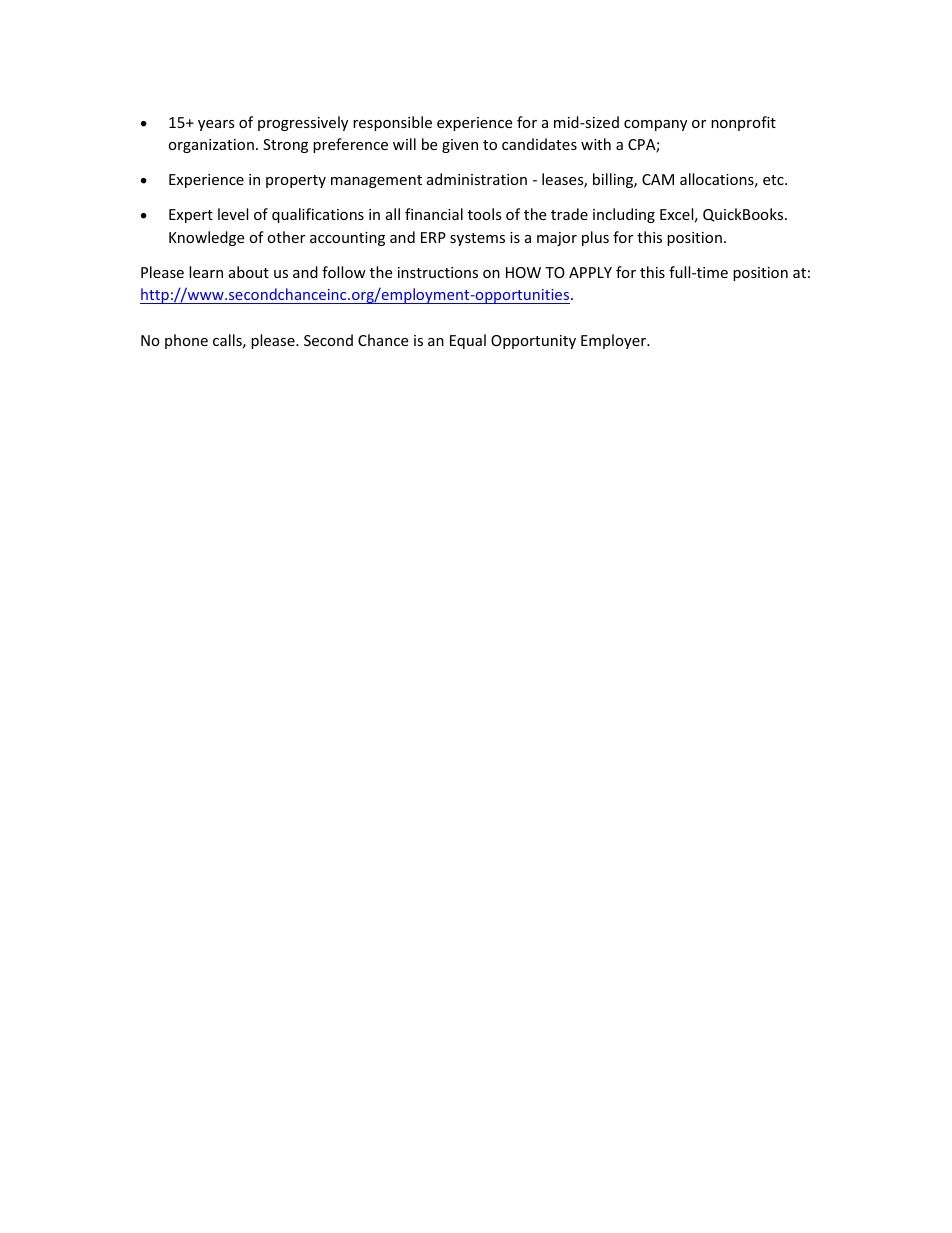  Describe the element at coordinates (615, 341) in the page. I see `Employer` at that location.
